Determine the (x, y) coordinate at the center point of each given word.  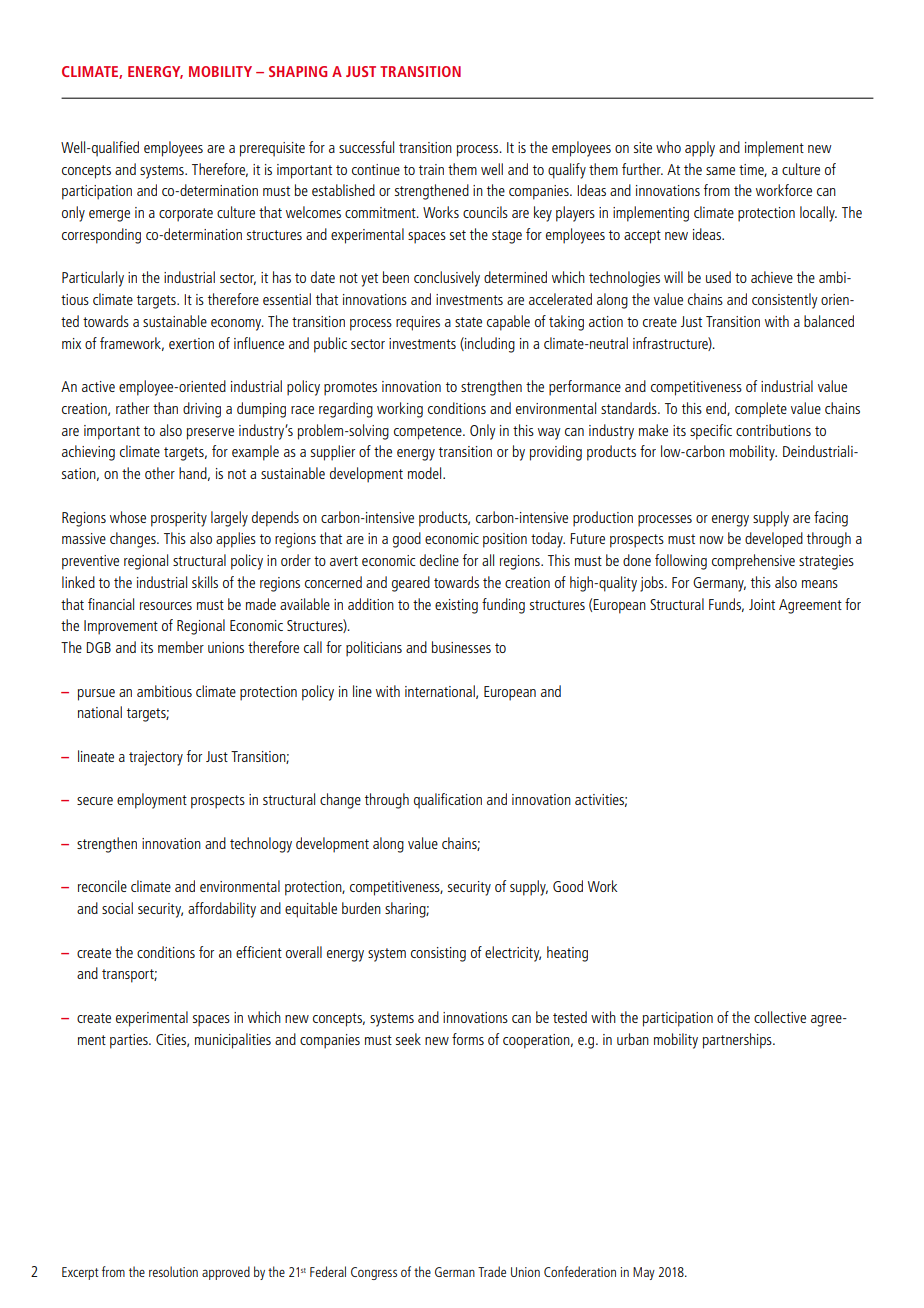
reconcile (102, 886)
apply (700, 149)
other (160, 473)
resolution (173, 1271)
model (426, 473)
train (431, 169)
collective (780, 1017)
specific (711, 432)
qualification (448, 801)
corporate (186, 215)
